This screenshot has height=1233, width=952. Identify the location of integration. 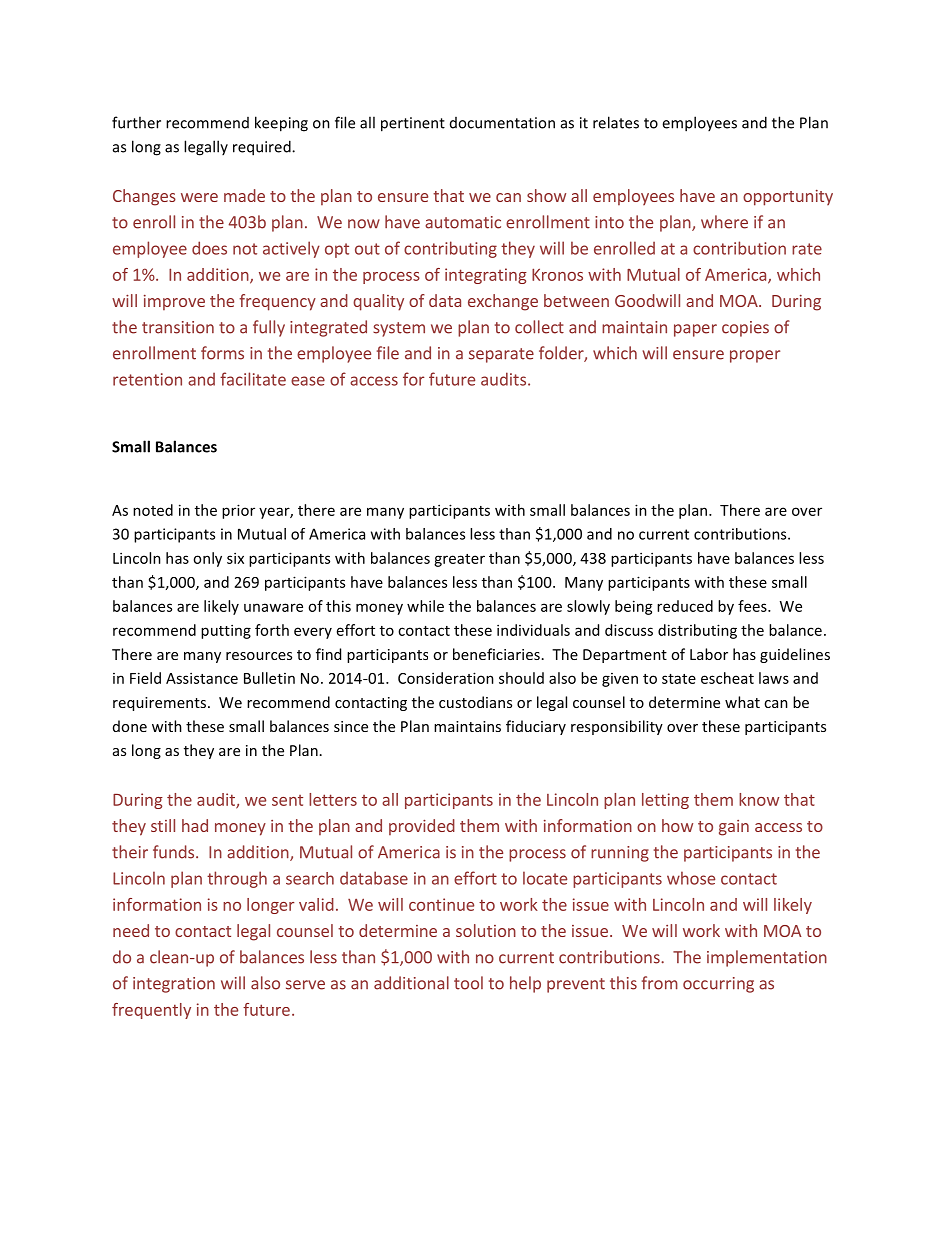
(174, 985).
